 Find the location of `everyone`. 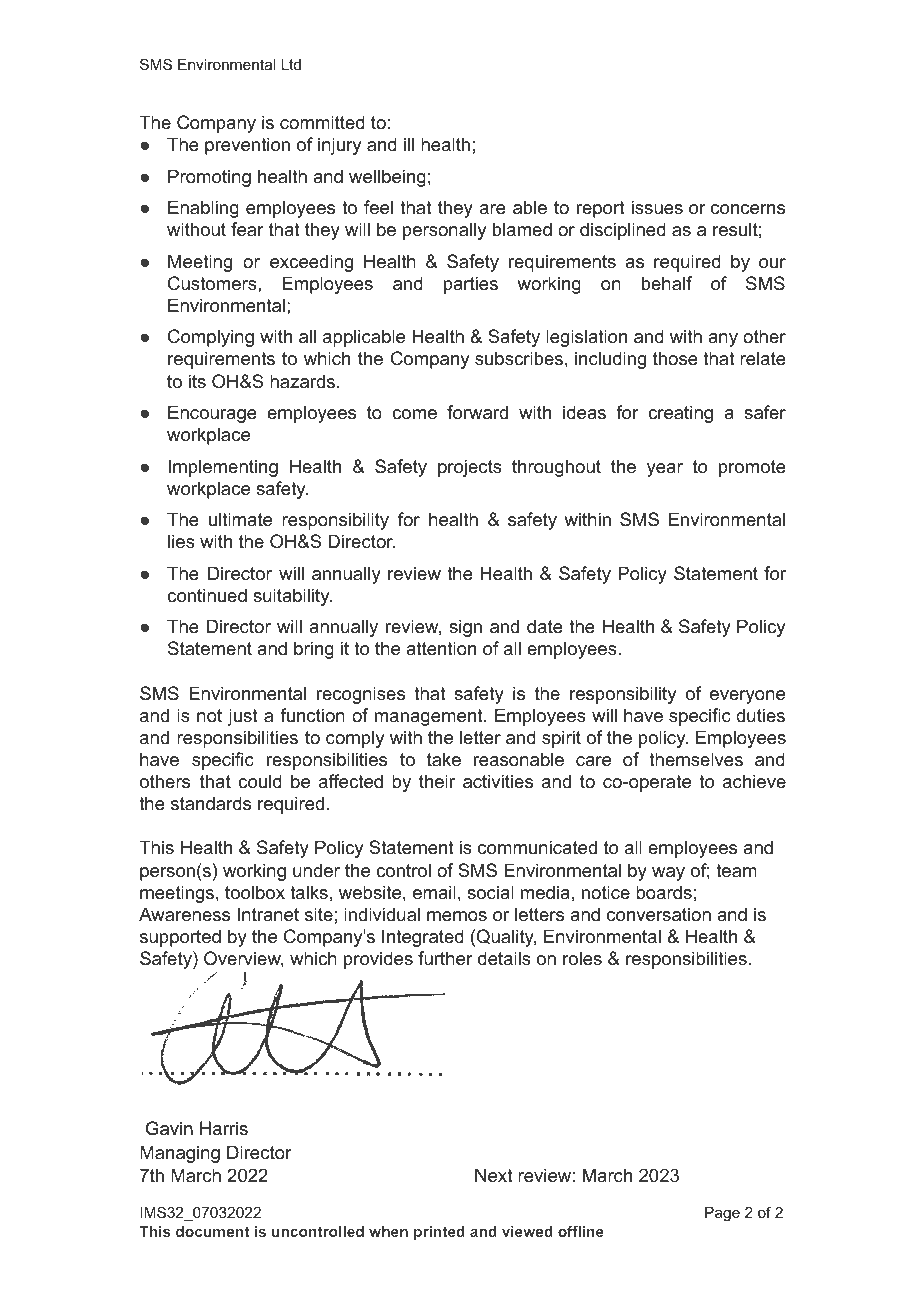

everyone is located at coordinates (747, 697).
